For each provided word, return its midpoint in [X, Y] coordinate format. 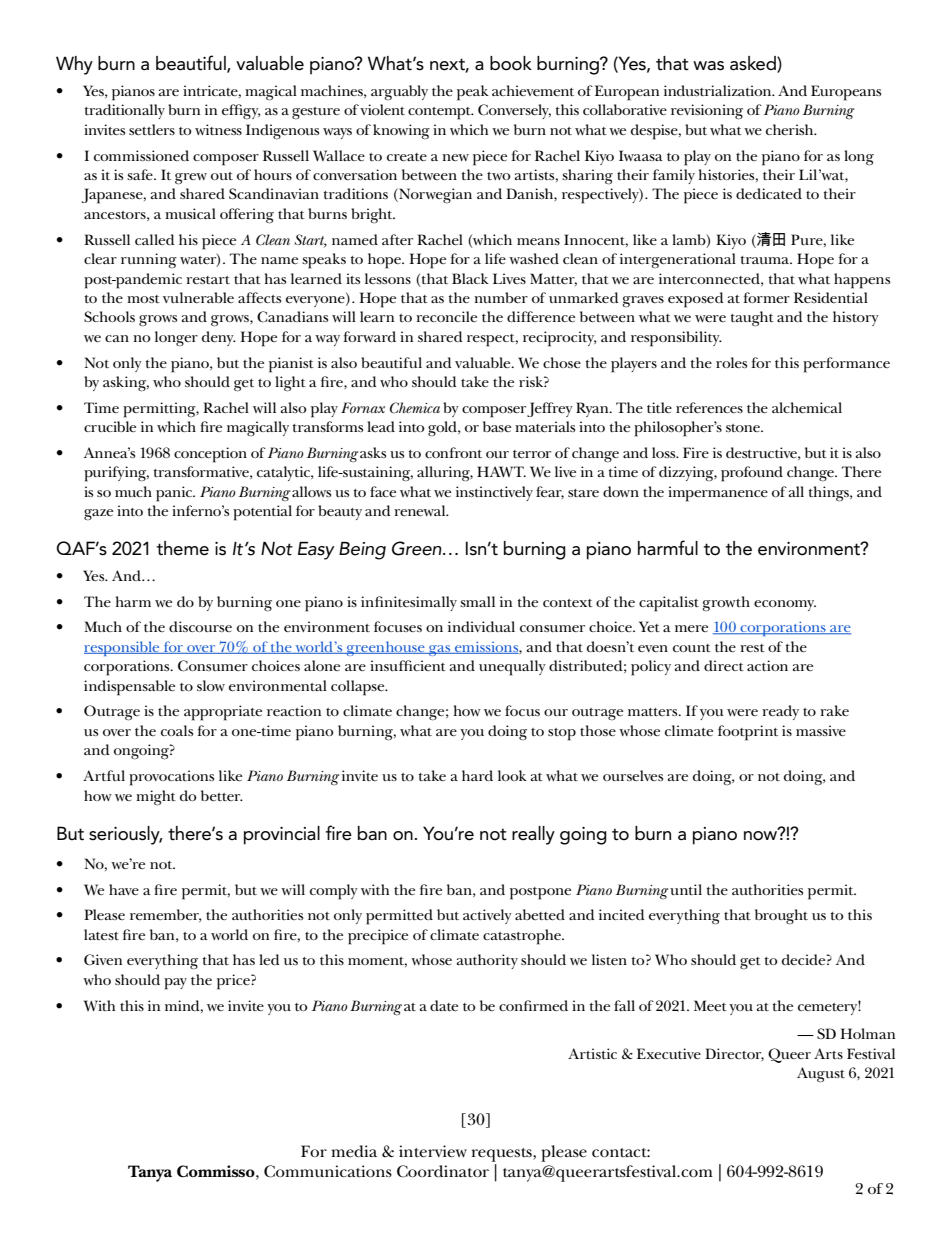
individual [481, 626]
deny [219, 338]
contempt [440, 113]
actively [487, 916]
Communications [328, 1171]
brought [781, 916]
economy [785, 605]
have [124, 889]
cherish [791, 129]
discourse [200, 626]
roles [731, 362]
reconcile [446, 316]
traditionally [125, 111]
